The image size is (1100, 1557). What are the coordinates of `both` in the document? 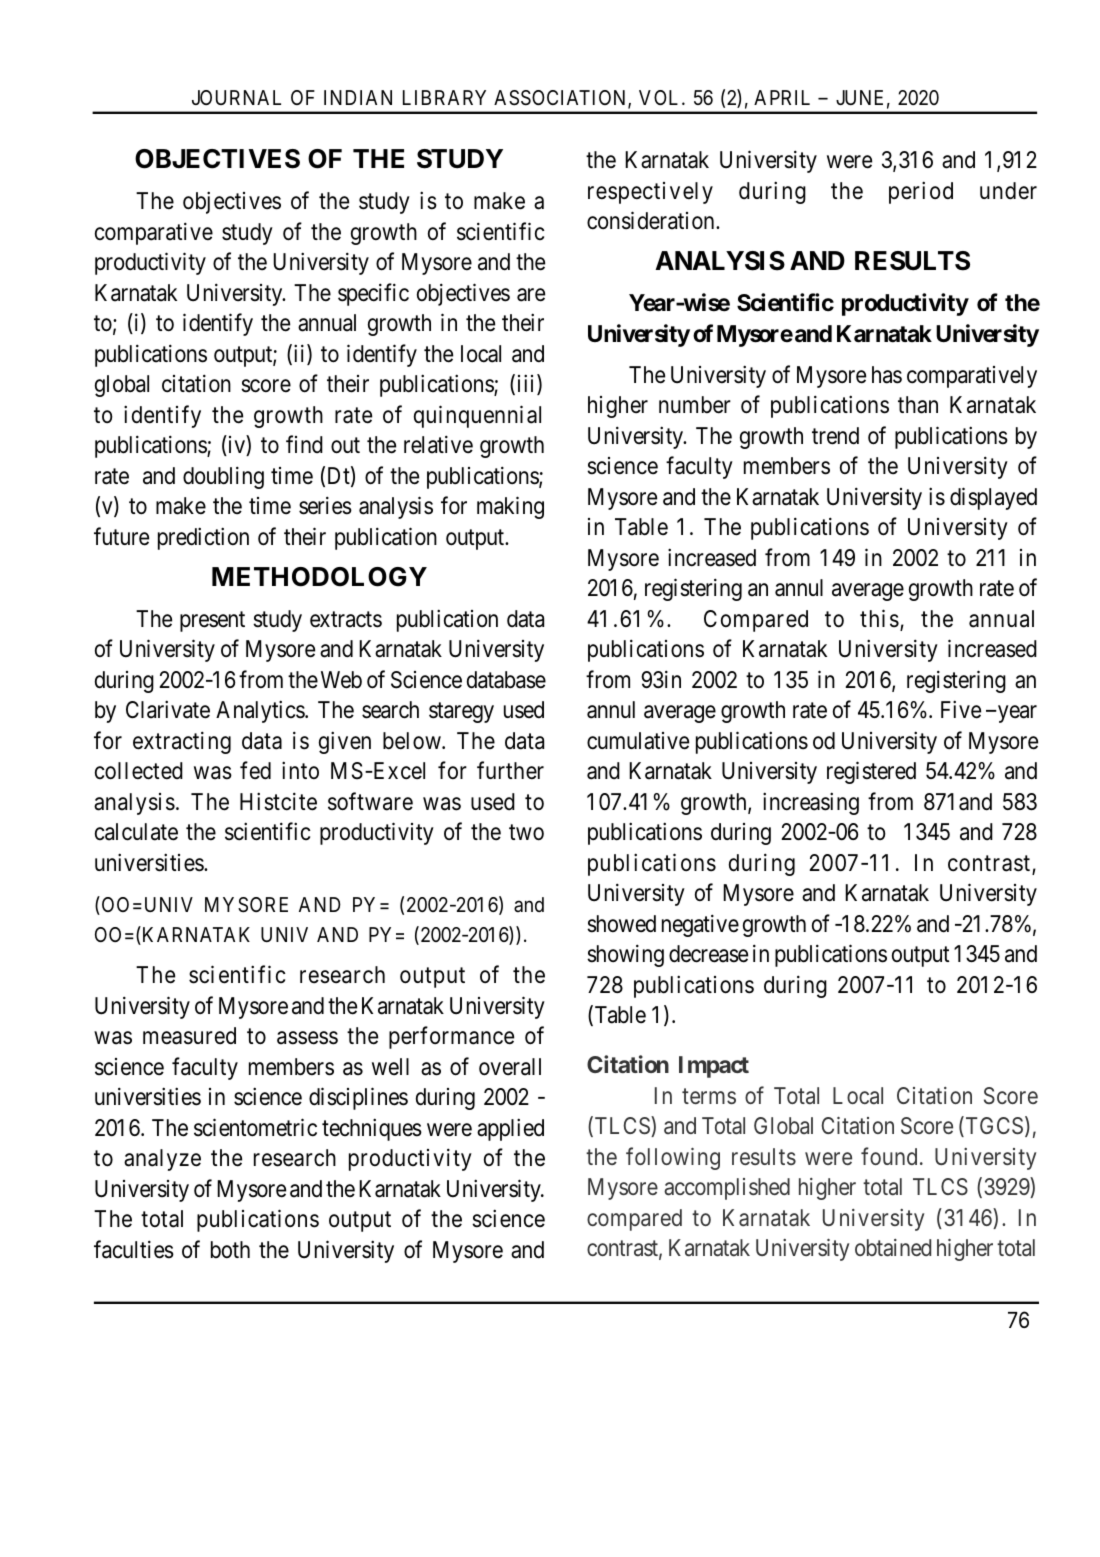 It's located at (230, 1249).
